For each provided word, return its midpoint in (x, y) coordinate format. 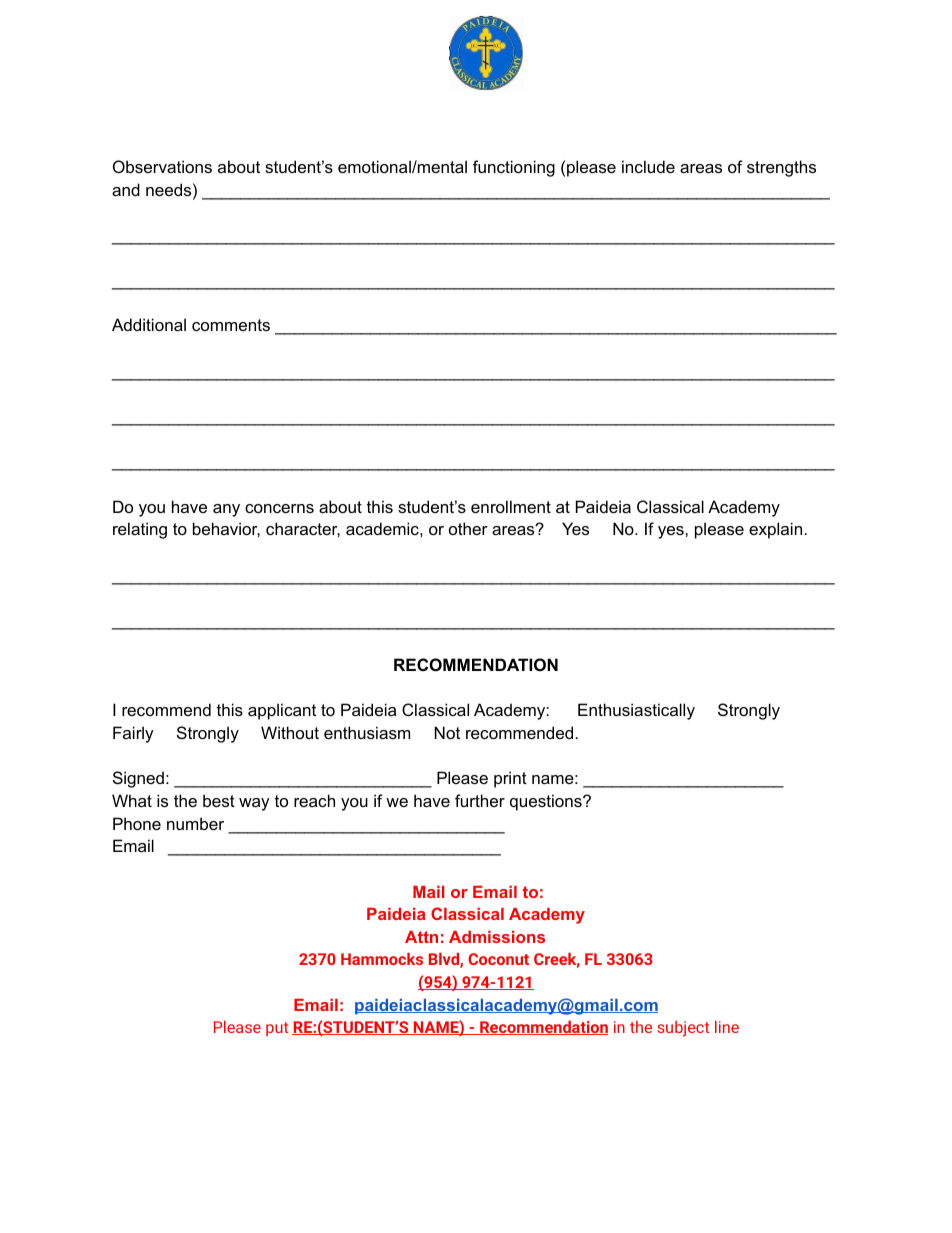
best (219, 800)
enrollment (511, 506)
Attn (421, 937)
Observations (162, 166)
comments (231, 325)
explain (775, 530)
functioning (514, 168)
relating (140, 530)
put (277, 1029)
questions (547, 802)
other (468, 528)
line (727, 1027)
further (480, 800)
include (648, 166)
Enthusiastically (636, 711)
